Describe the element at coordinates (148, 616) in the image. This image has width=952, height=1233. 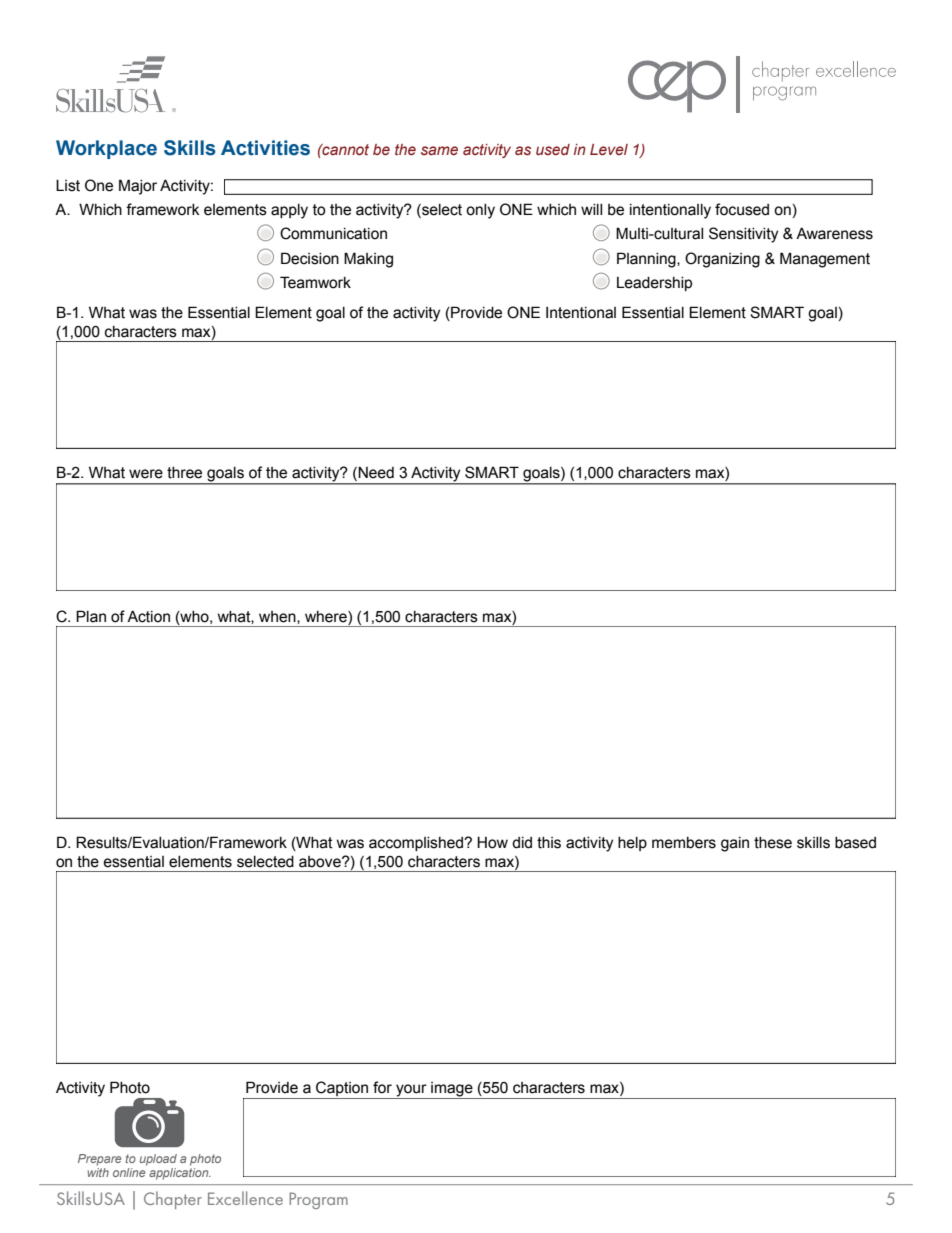
I see `Action` at that location.
